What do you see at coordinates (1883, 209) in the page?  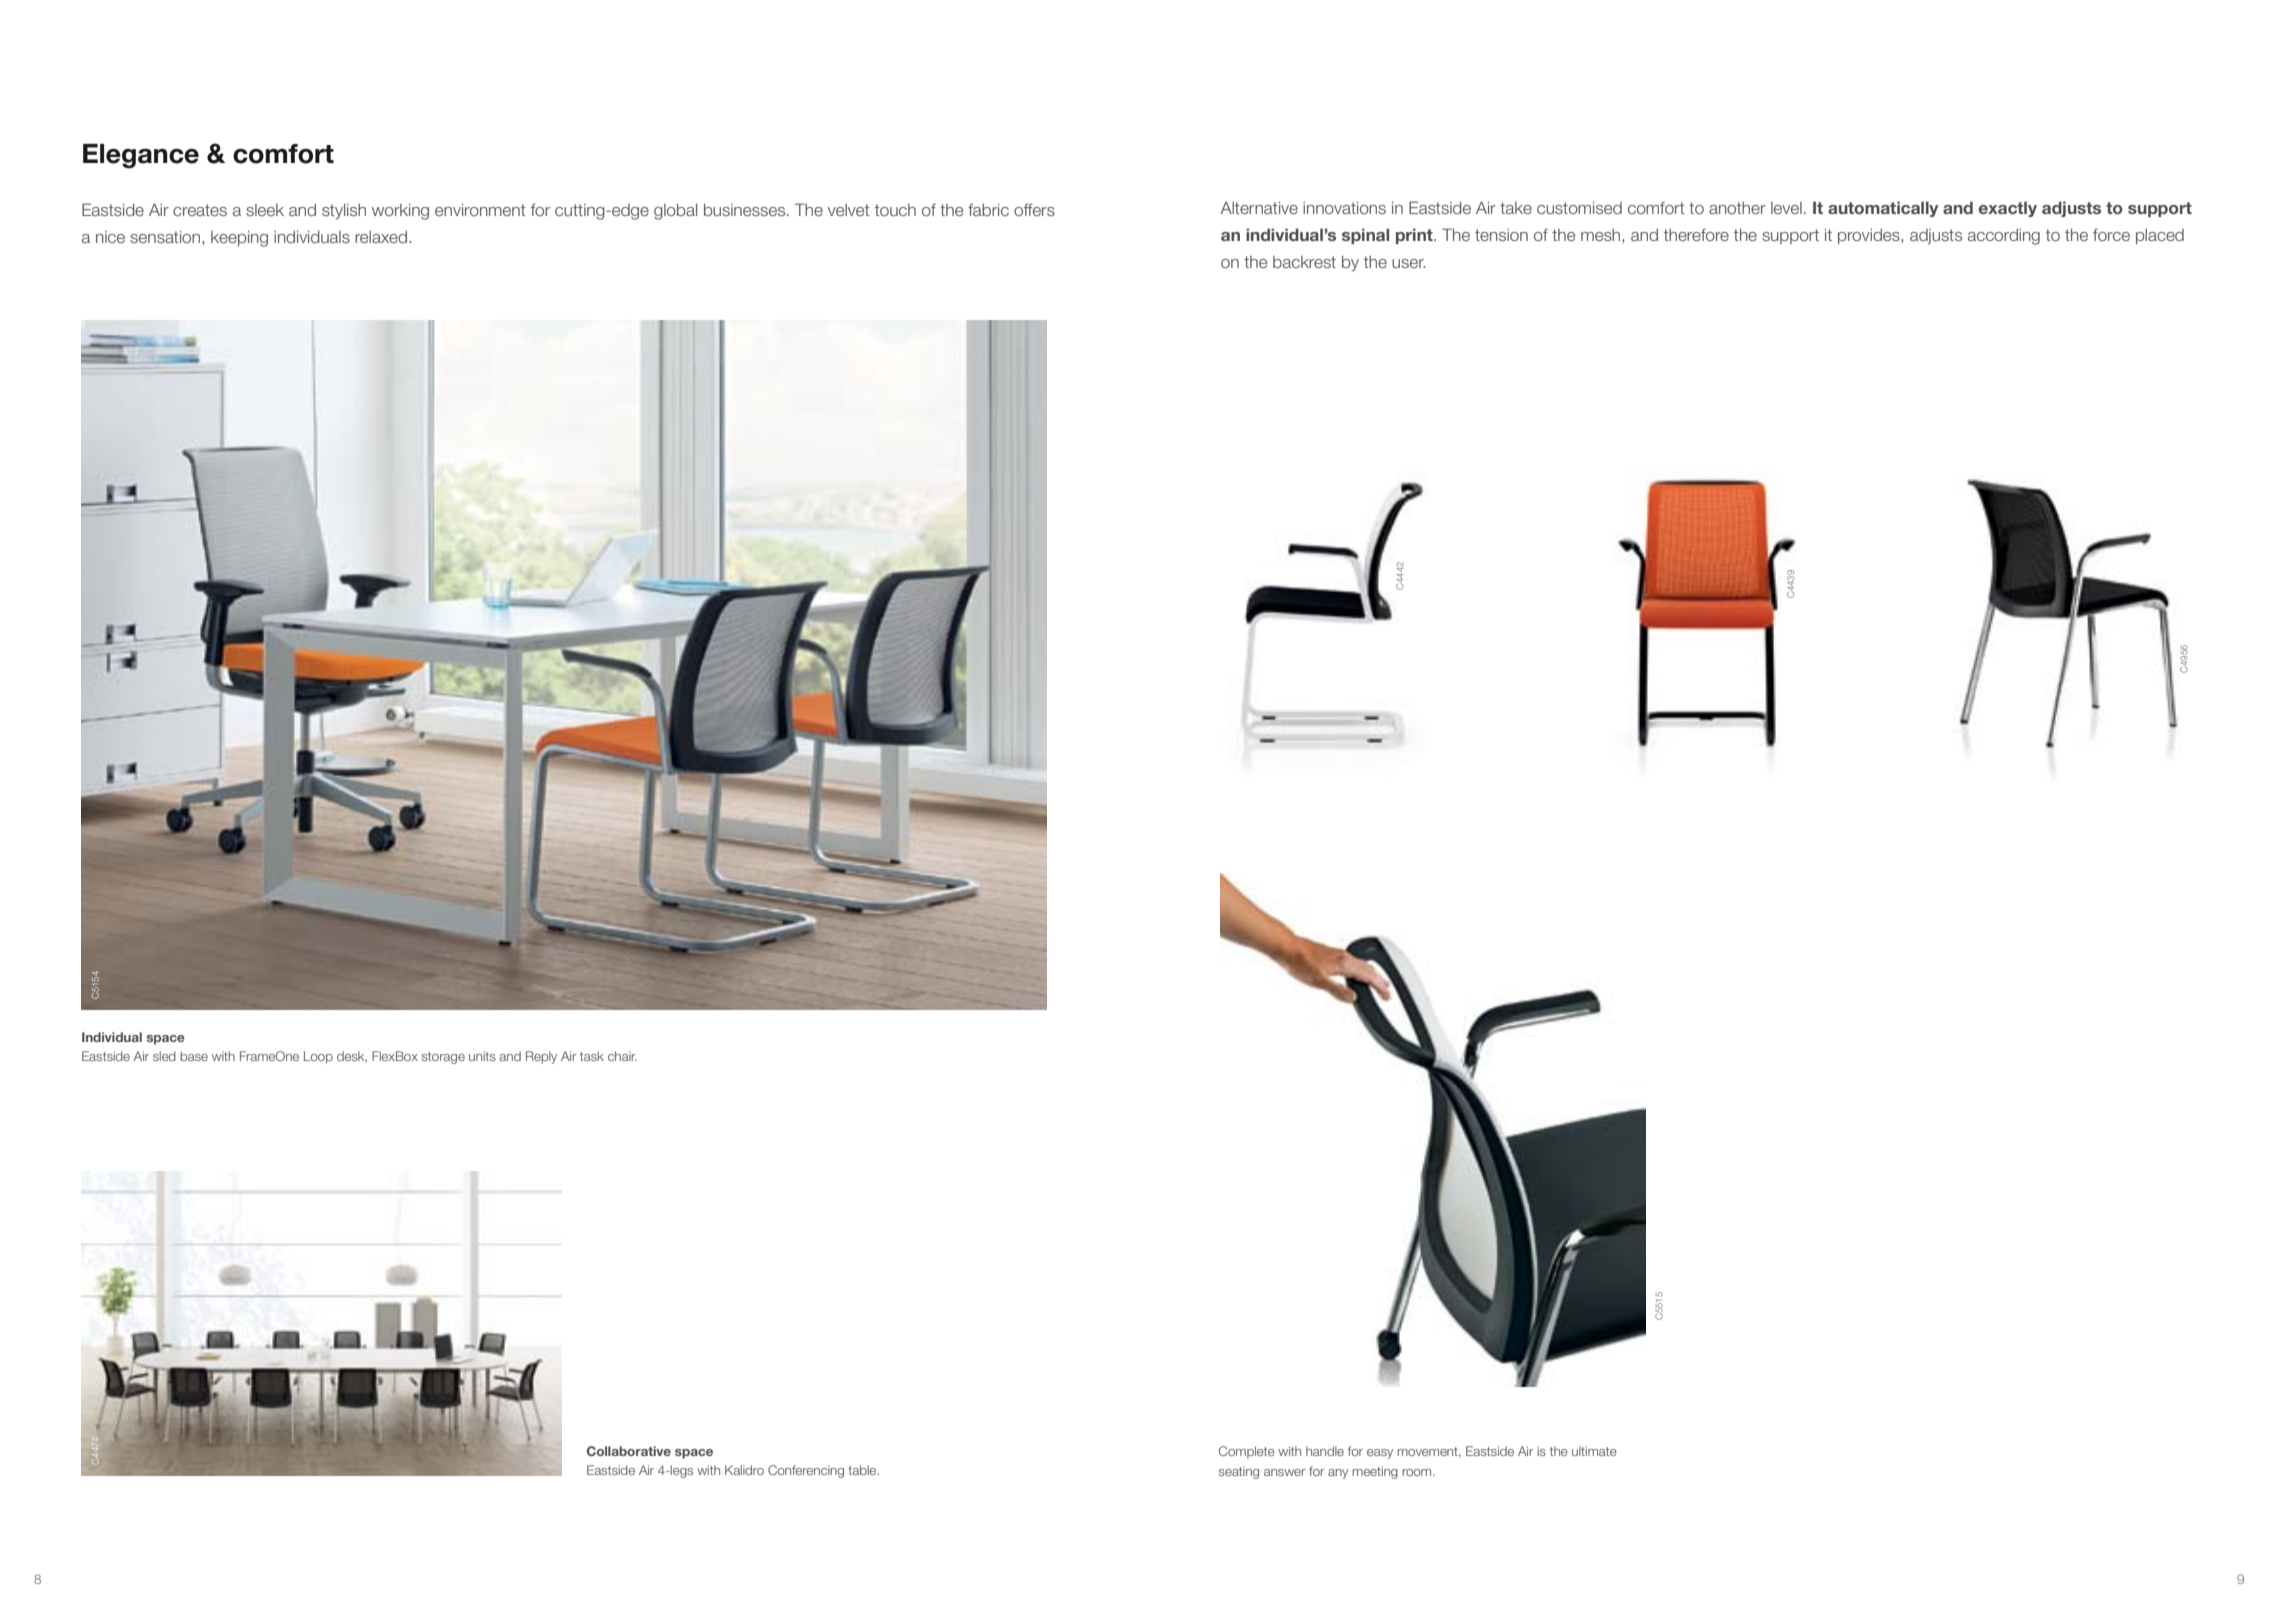 I see `automatically` at bounding box center [1883, 209].
